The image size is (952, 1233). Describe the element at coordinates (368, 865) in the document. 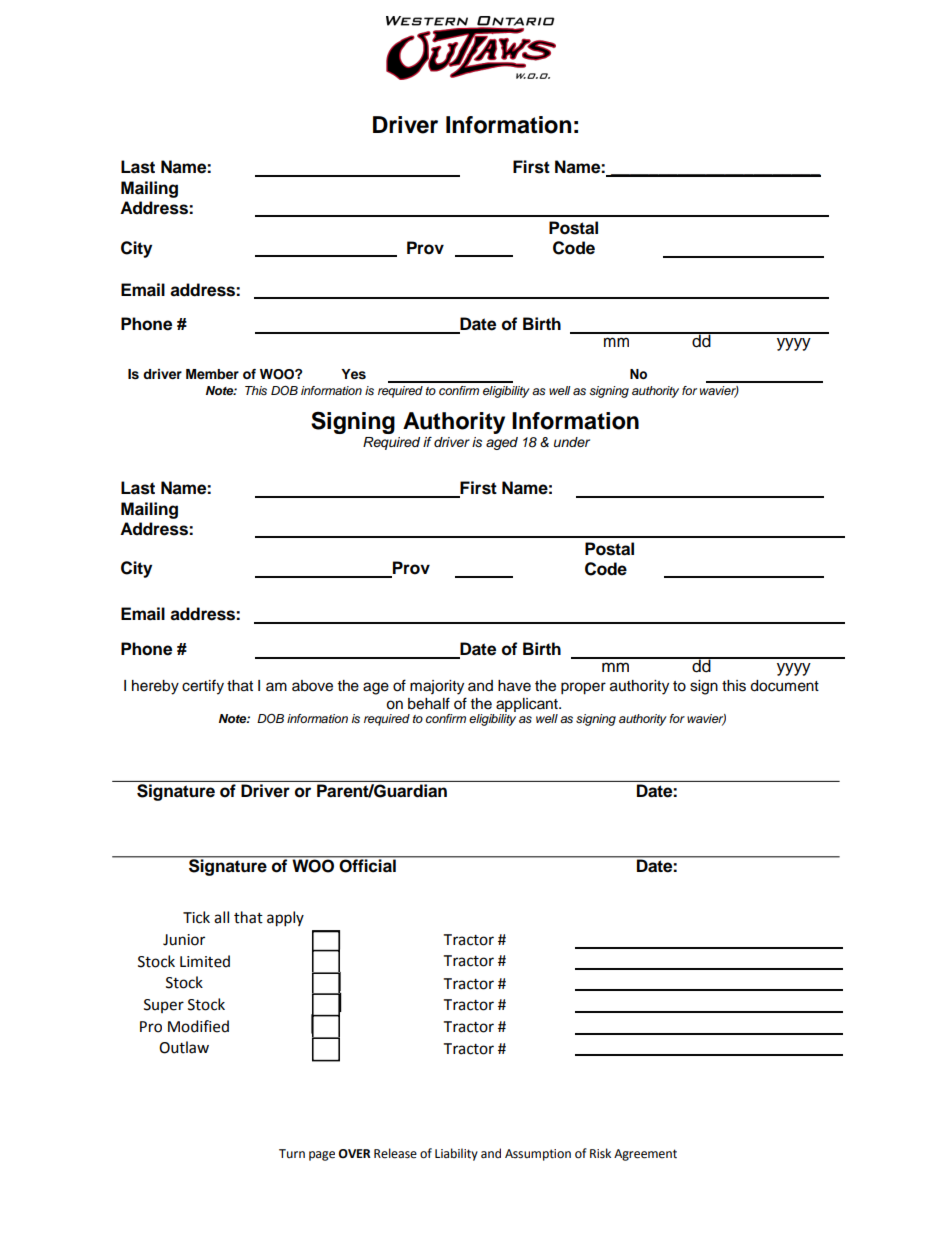

I see `Official` at that location.
